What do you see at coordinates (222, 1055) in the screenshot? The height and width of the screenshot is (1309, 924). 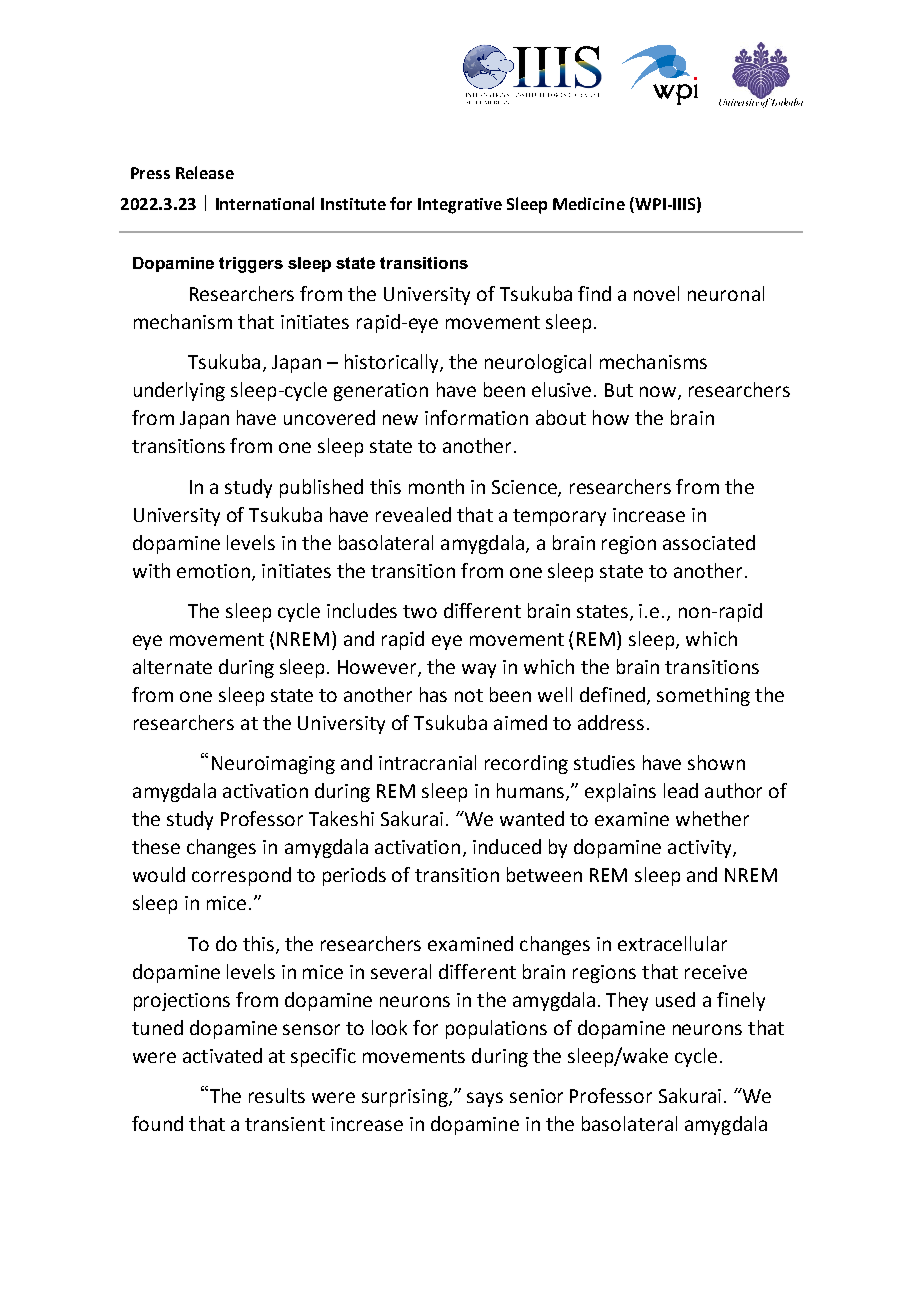 I see `activated` at bounding box center [222, 1055].
